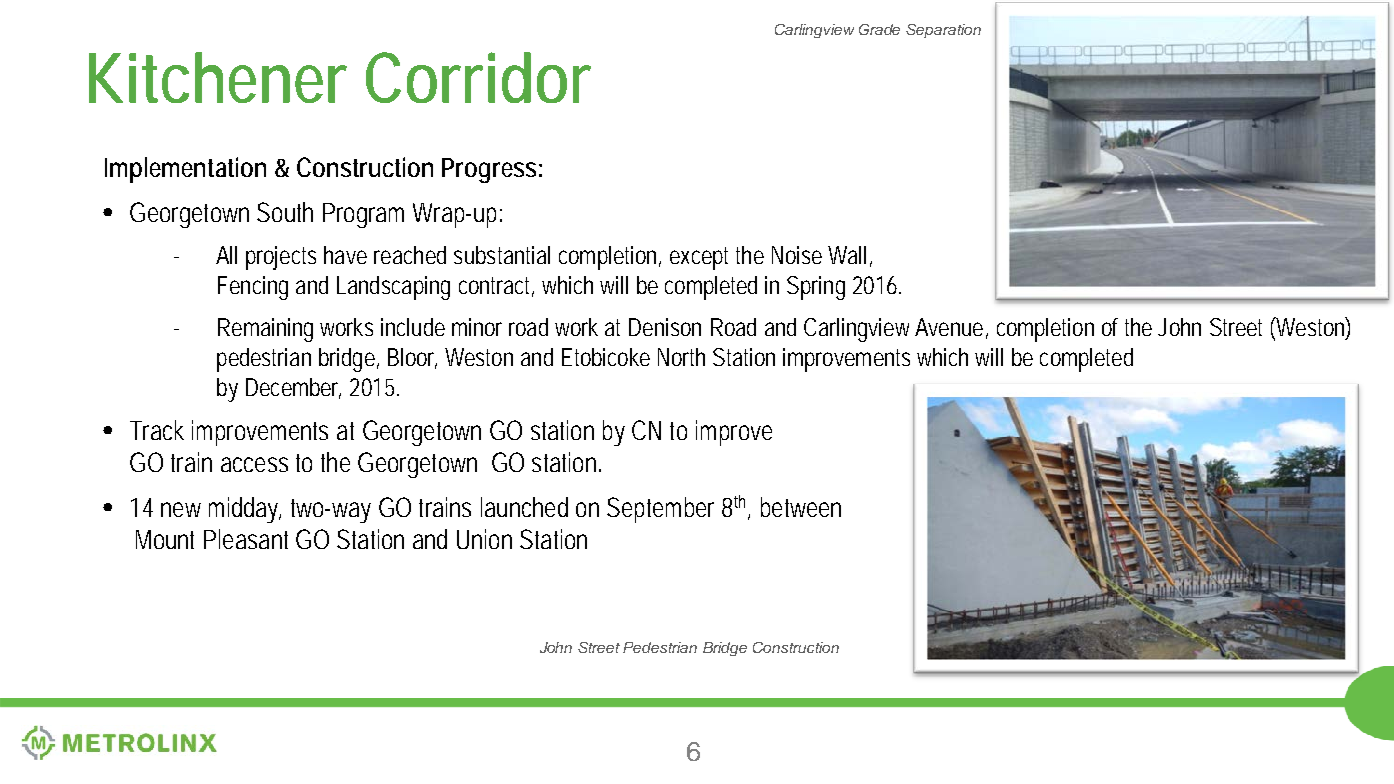 The height and width of the screenshot is (784, 1394). I want to click on Kitchener, so click(218, 77).
